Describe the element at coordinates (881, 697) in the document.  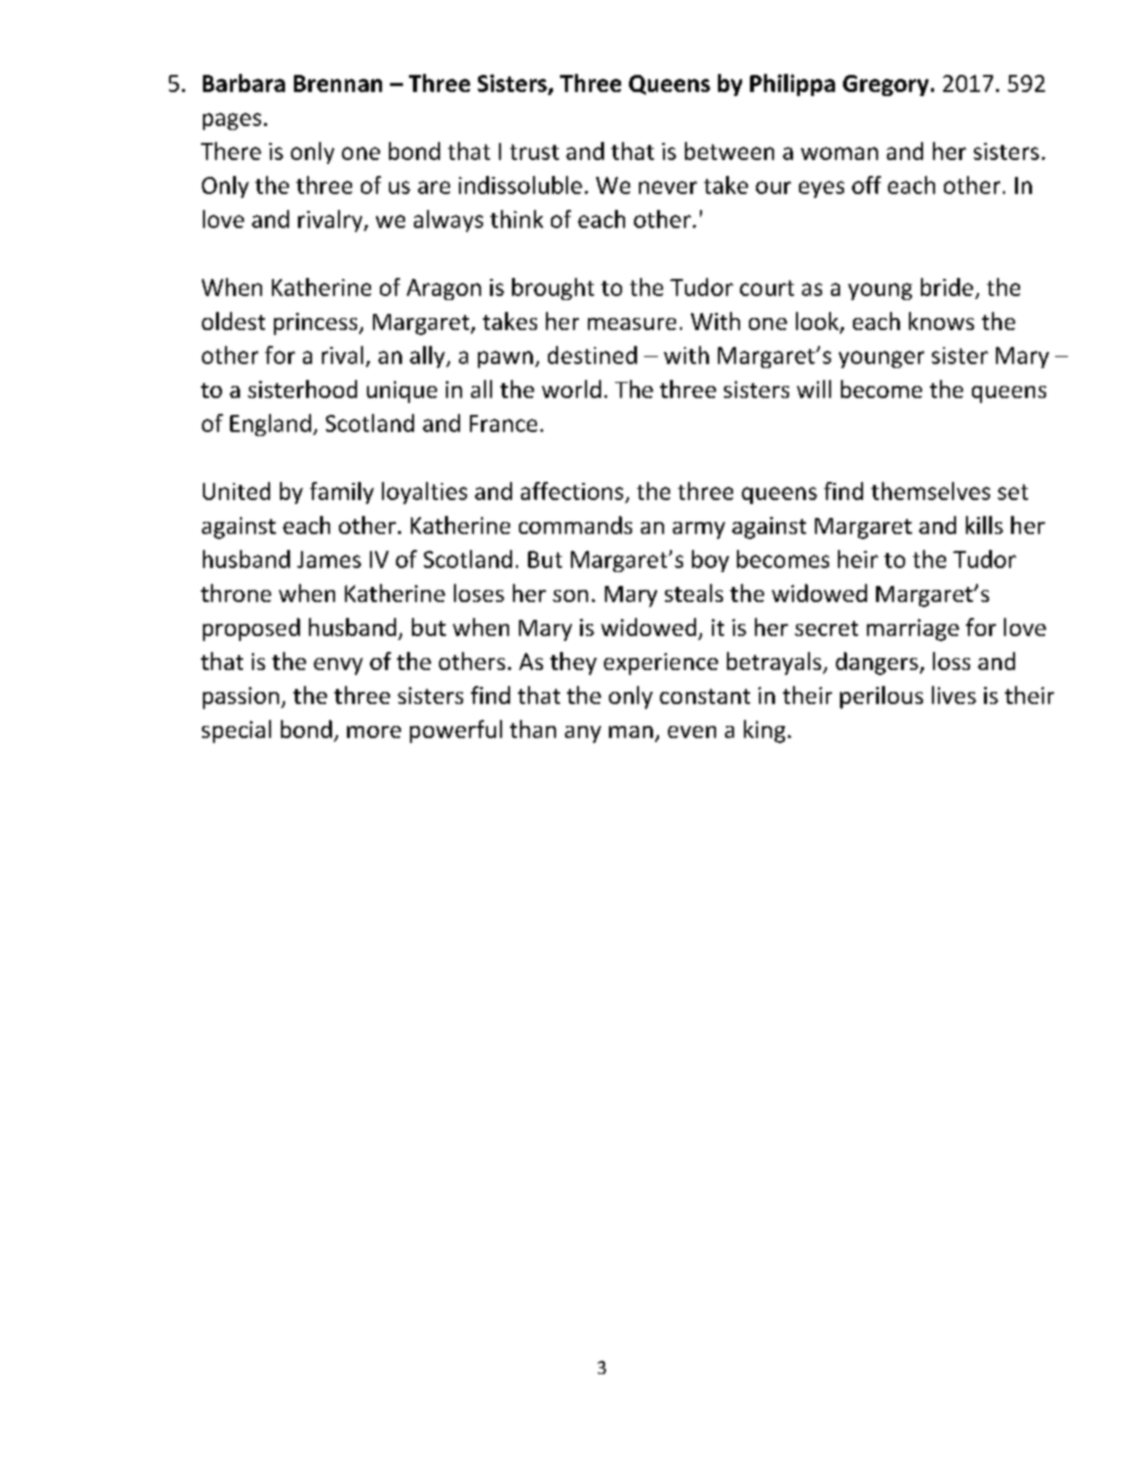
I see `perilous` at that location.
